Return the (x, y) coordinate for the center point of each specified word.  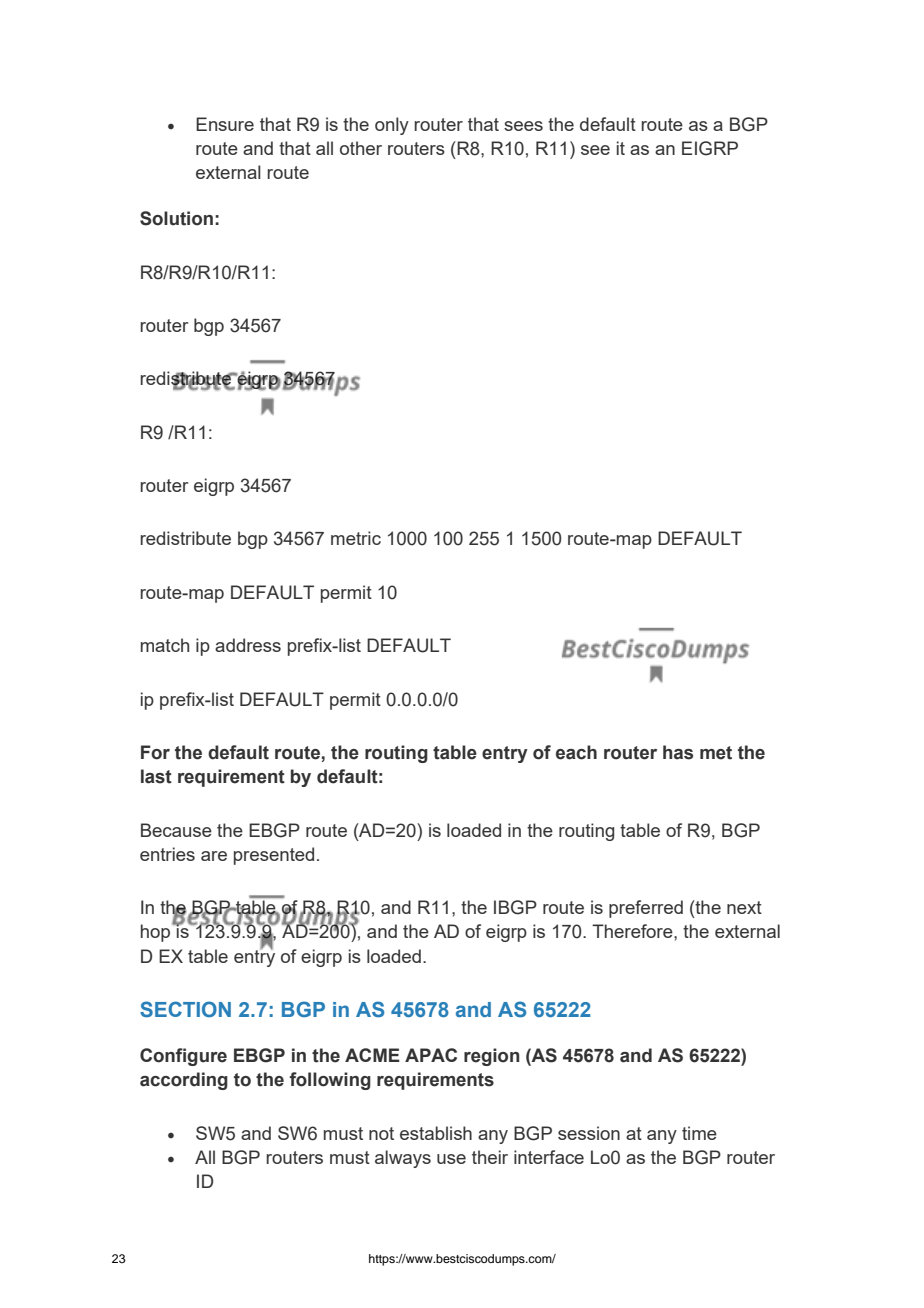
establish (436, 1133)
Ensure (225, 124)
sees (523, 126)
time (699, 1133)
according (184, 1081)
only (392, 126)
